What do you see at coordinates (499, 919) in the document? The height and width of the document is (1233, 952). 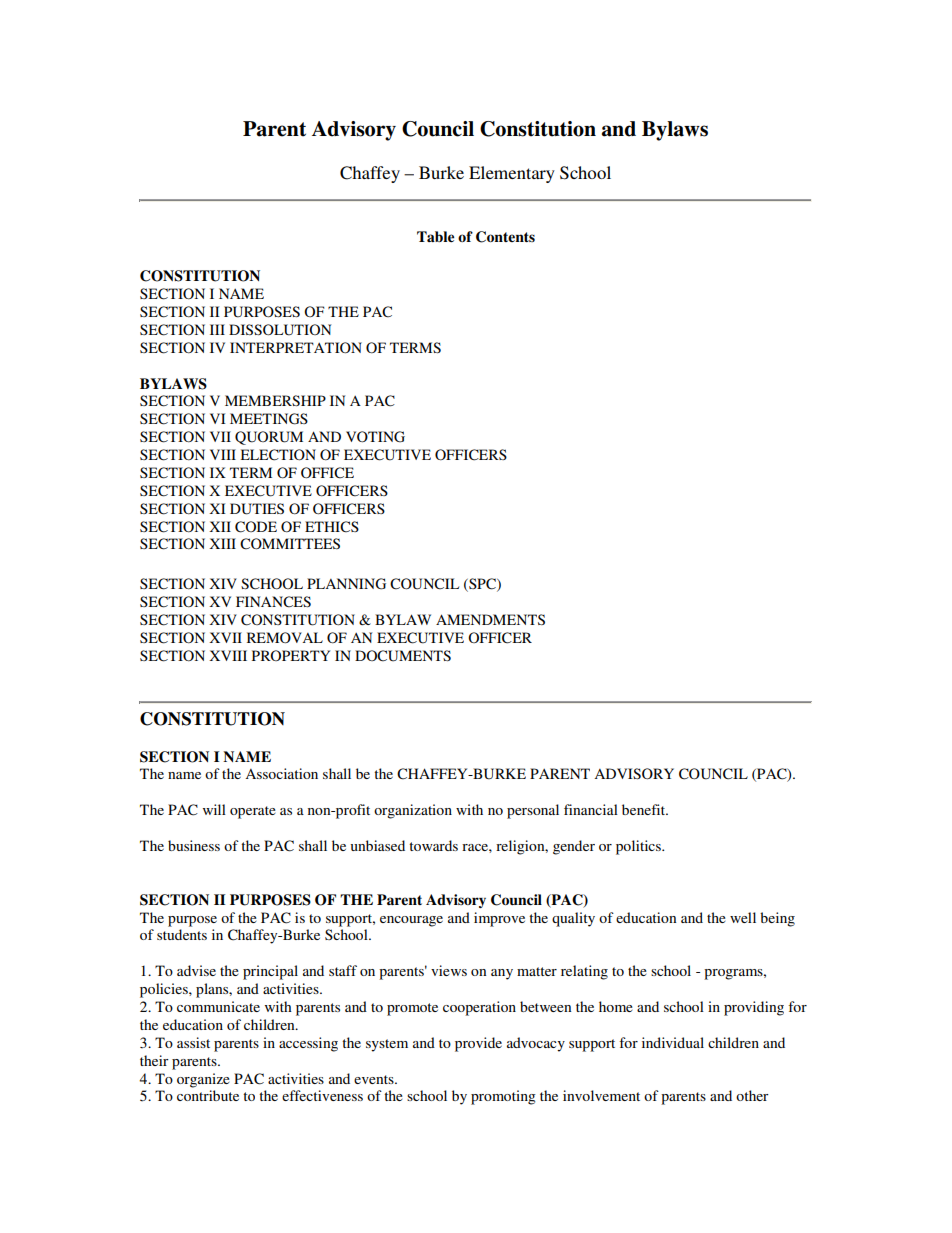 I see `improve` at bounding box center [499, 919].
